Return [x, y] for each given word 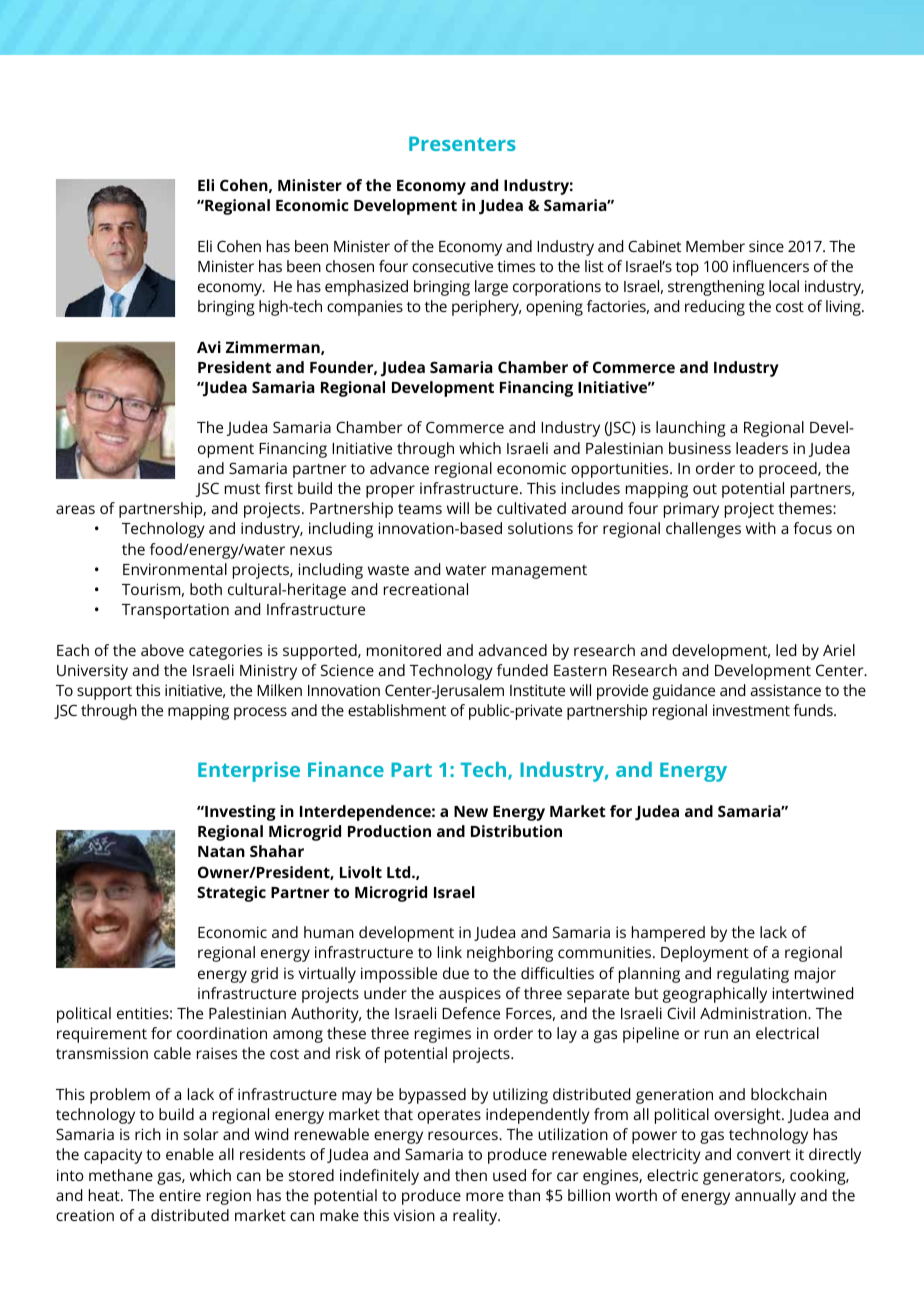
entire [180, 1195]
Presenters [462, 143]
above [162, 650]
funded [522, 670]
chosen [350, 266]
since [766, 246]
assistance [785, 690]
